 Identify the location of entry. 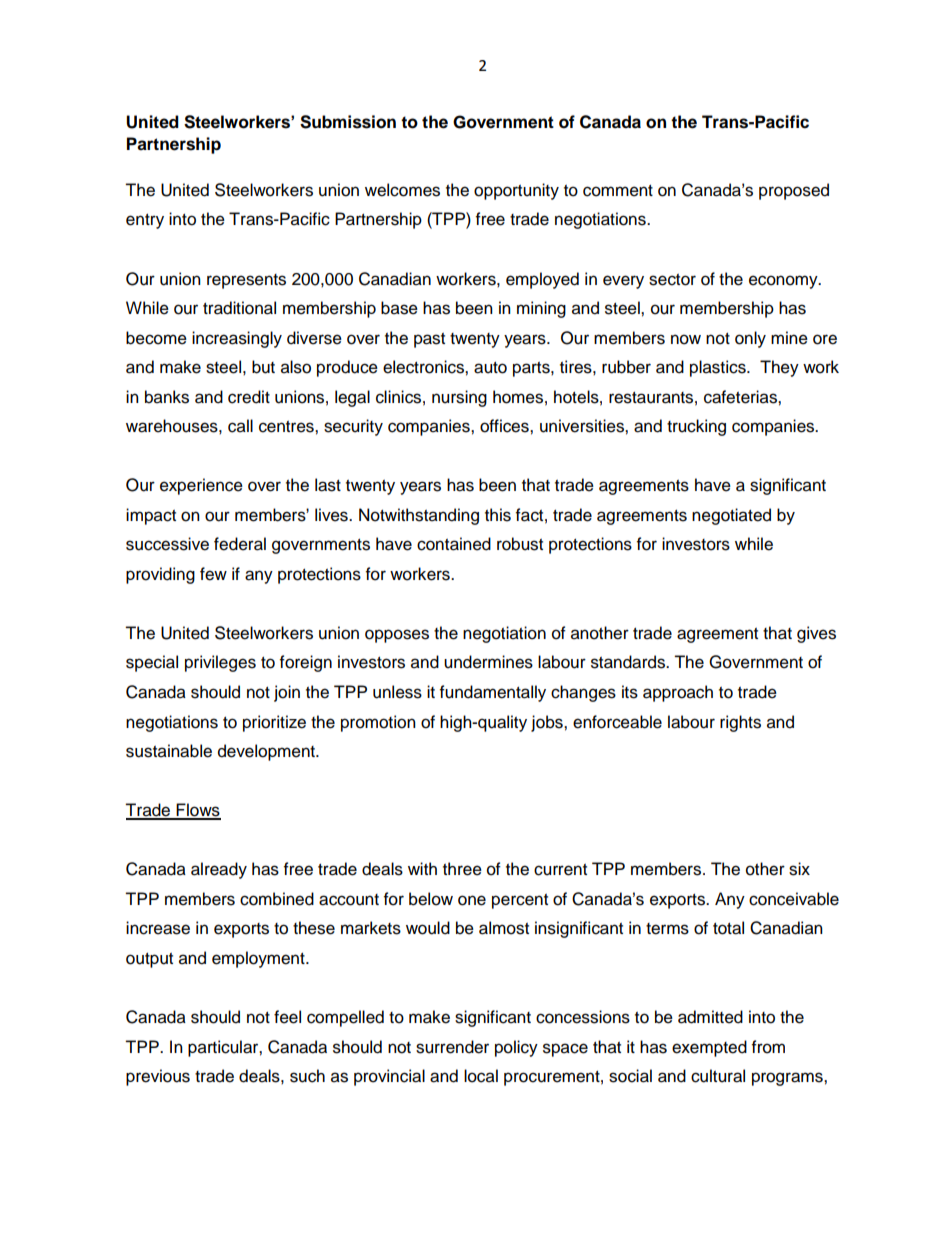
(145, 221).
